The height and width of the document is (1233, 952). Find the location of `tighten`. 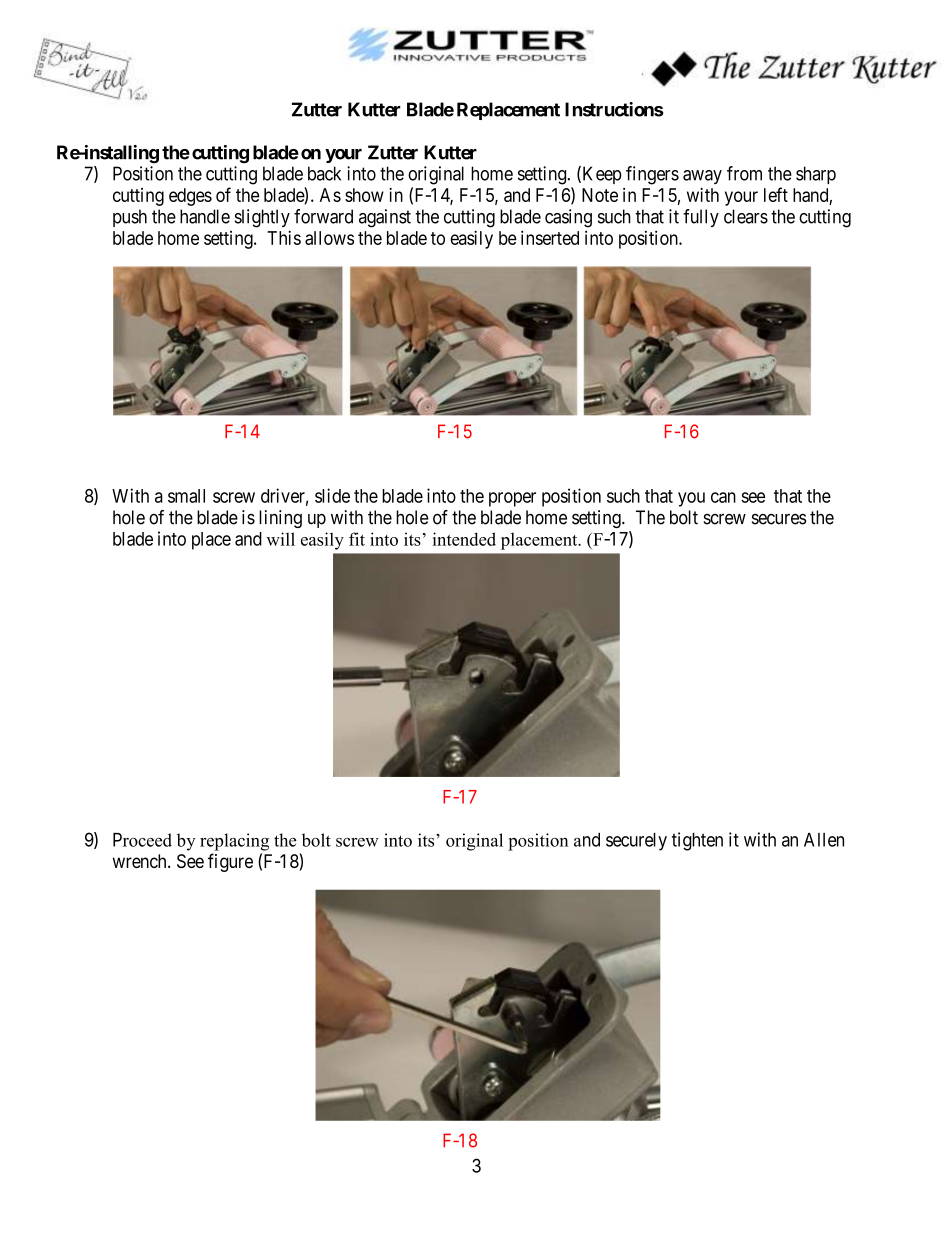

tighten is located at coordinates (697, 841).
